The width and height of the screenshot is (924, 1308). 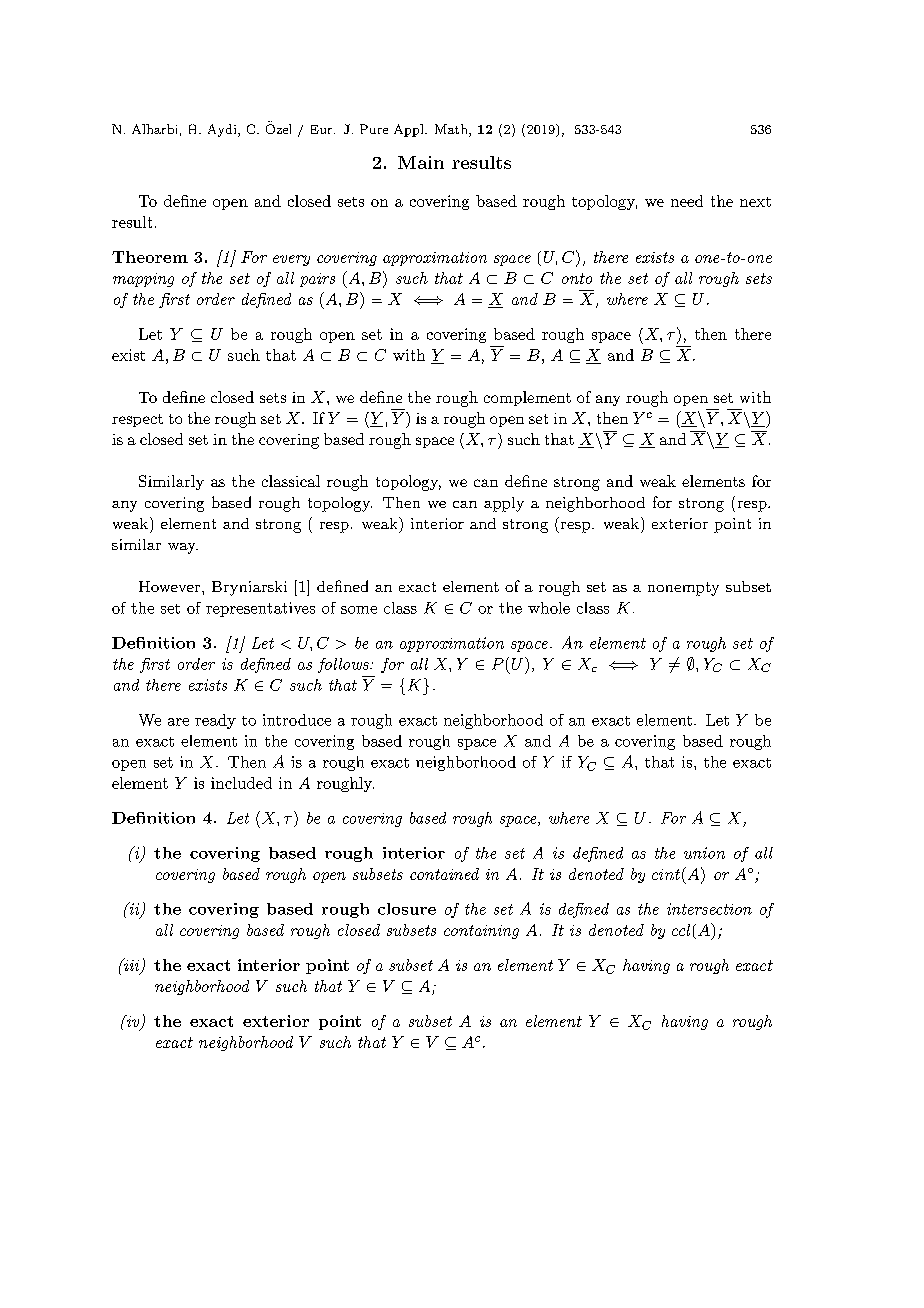 What do you see at coordinates (344, 665) in the screenshot?
I see `follows` at bounding box center [344, 665].
